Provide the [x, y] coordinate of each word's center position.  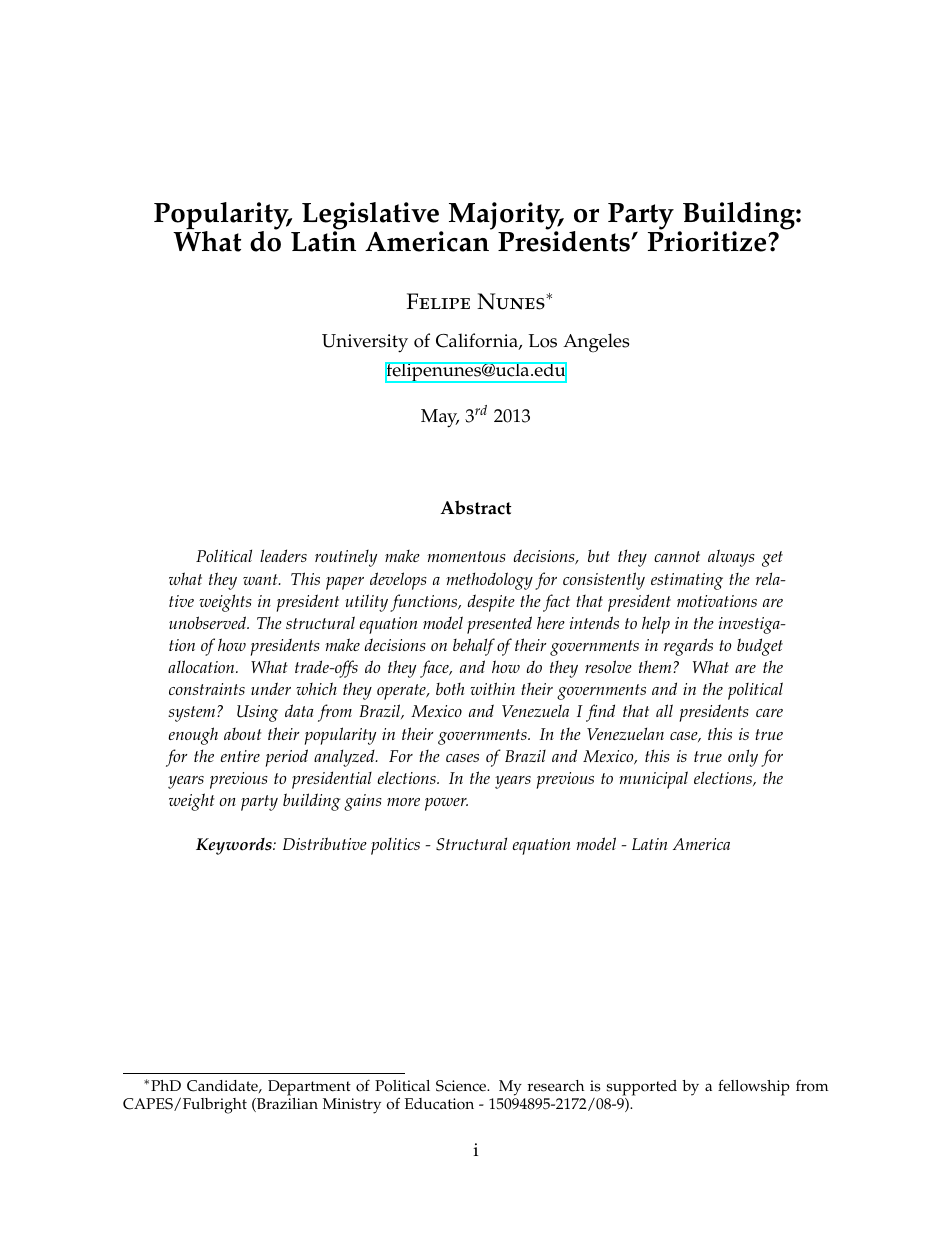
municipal [653, 780]
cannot [677, 556]
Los [543, 341]
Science [462, 1086]
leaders [283, 555]
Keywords [235, 846]
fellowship [754, 1087]
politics [395, 846]
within [492, 688]
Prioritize [708, 241]
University [365, 343]
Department [309, 1088]
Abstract [475, 507]
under [271, 688]
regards [688, 647]
